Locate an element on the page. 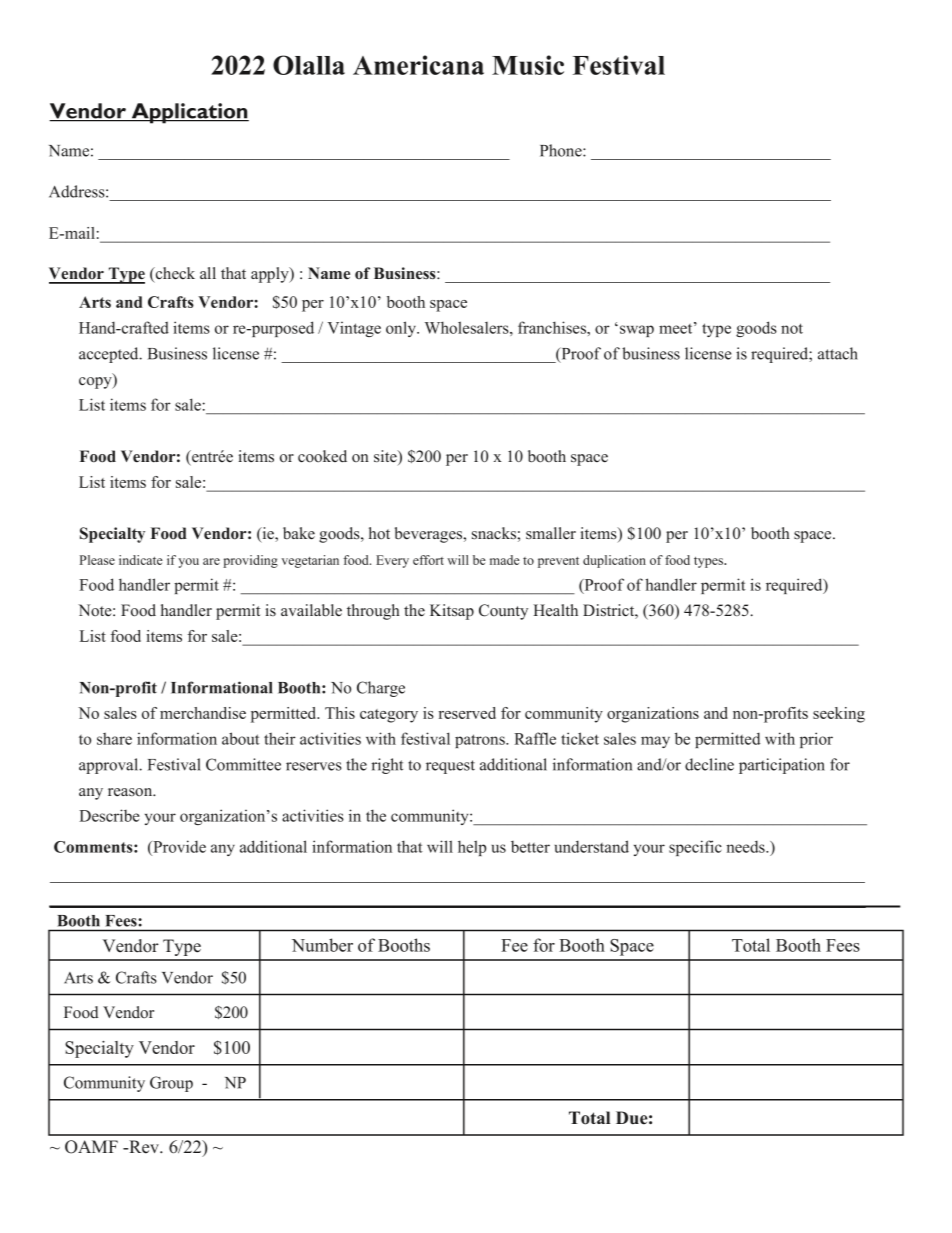 Image resolution: width=952 pixels, height=1233 pixels. attach is located at coordinates (838, 353).
